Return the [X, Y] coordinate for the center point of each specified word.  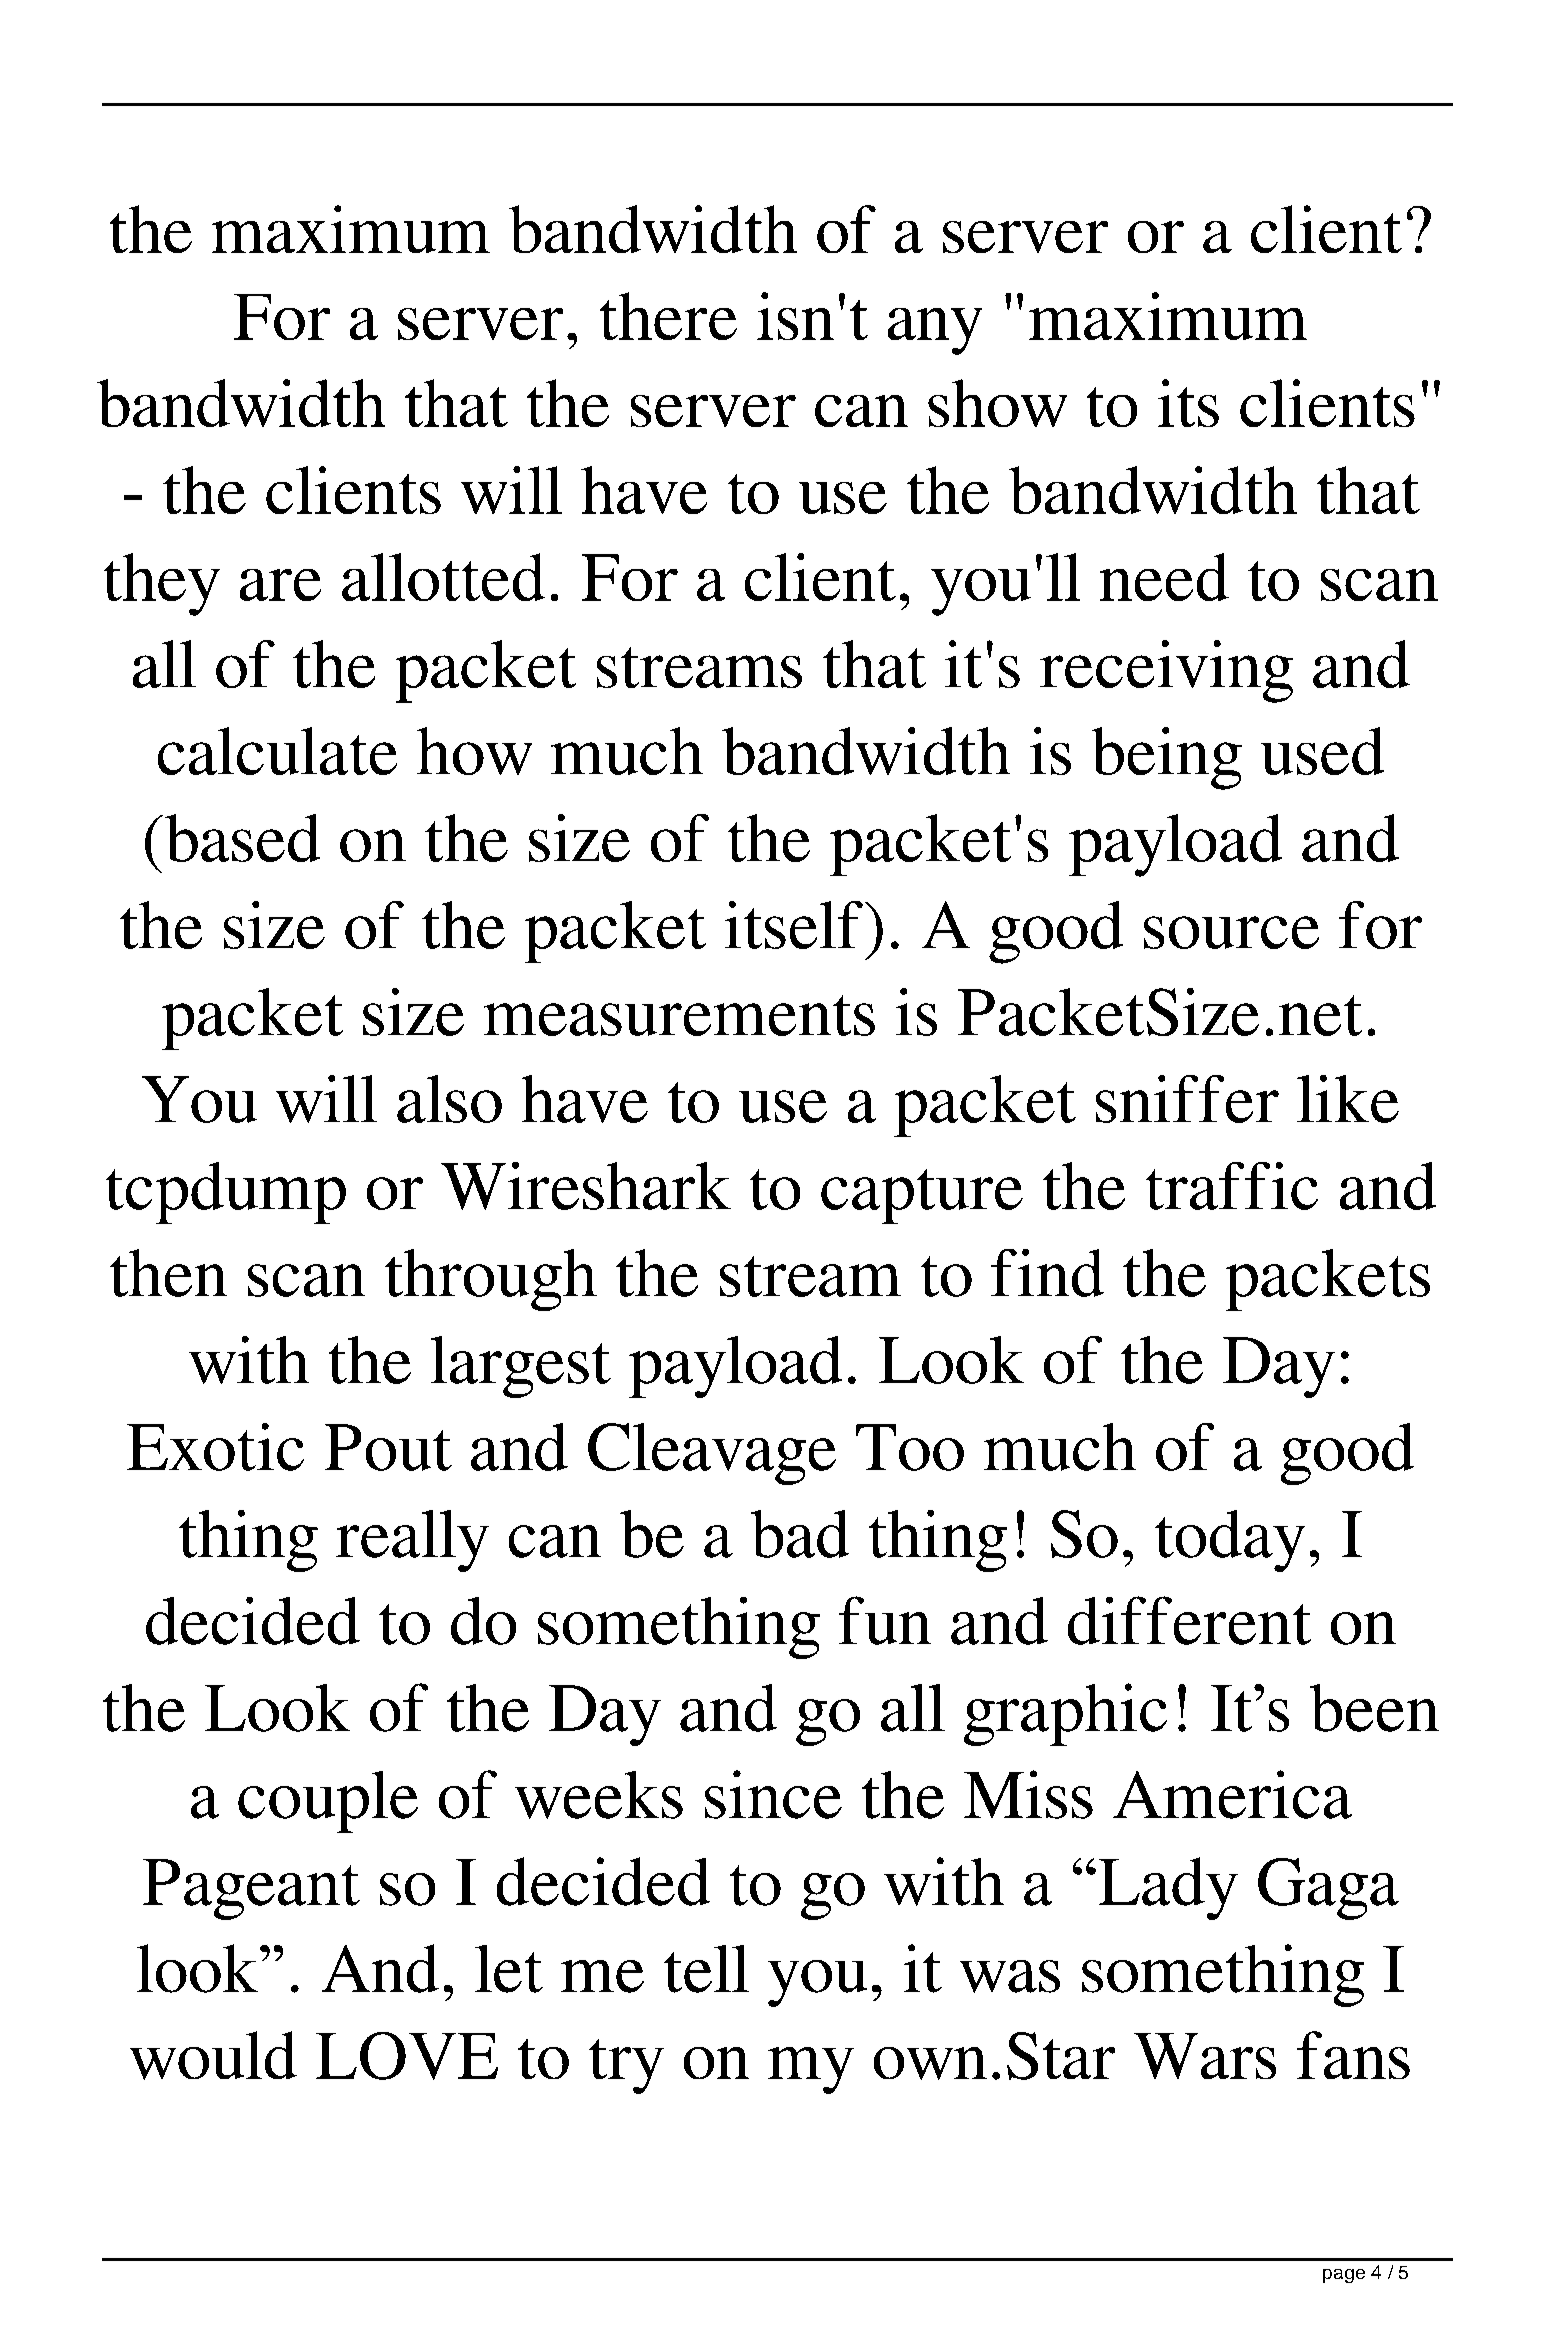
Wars [1205, 2056]
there [668, 316]
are [280, 585]
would [213, 2055]
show [997, 403]
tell [706, 1969]
